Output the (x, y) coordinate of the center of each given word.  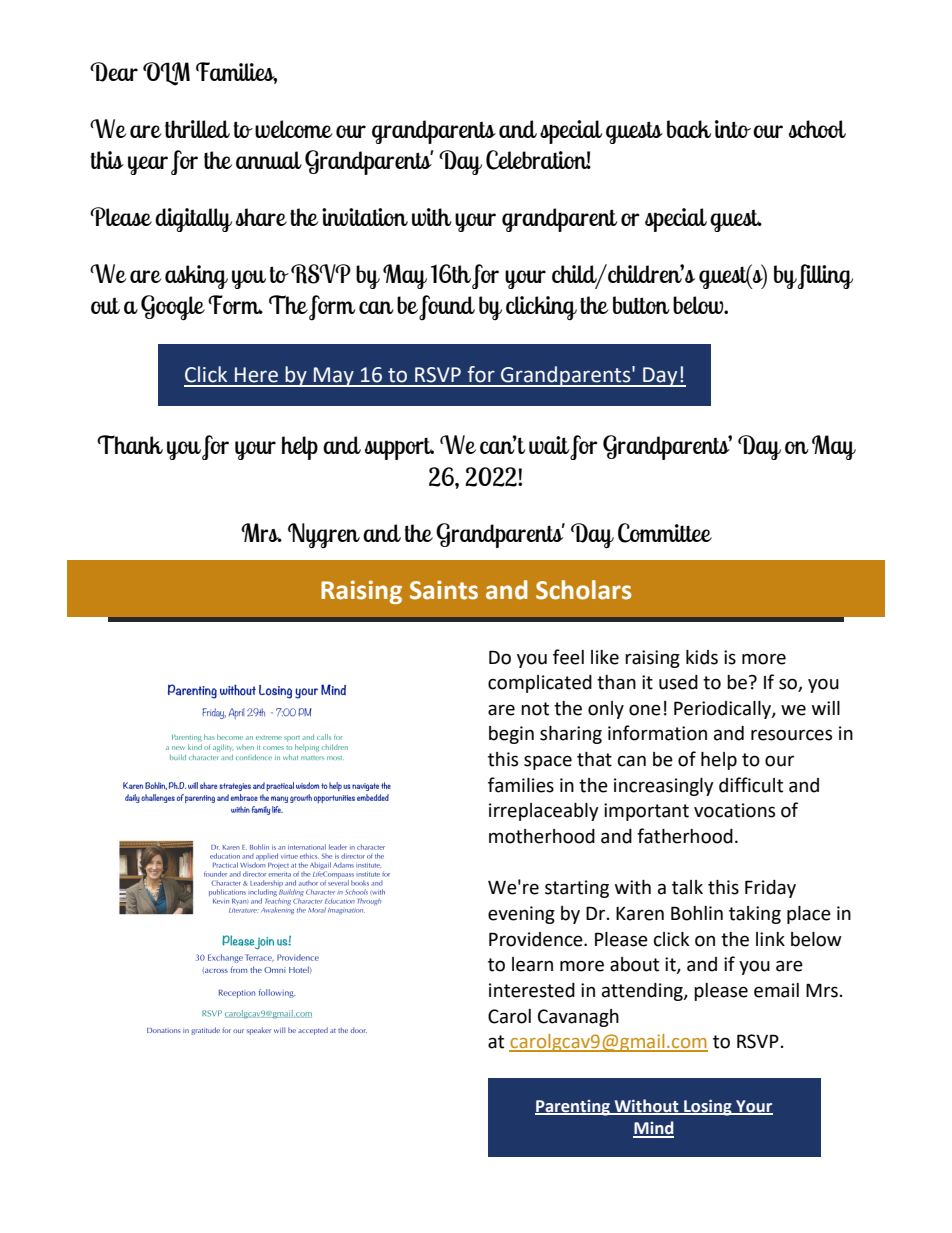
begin (511, 735)
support (399, 448)
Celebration (538, 160)
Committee (665, 533)
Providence (537, 939)
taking (755, 915)
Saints (444, 590)
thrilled (197, 129)
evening (521, 915)
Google (173, 308)
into (733, 129)
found (447, 307)
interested (532, 990)
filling (825, 276)
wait (549, 445)
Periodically (723, 710)
